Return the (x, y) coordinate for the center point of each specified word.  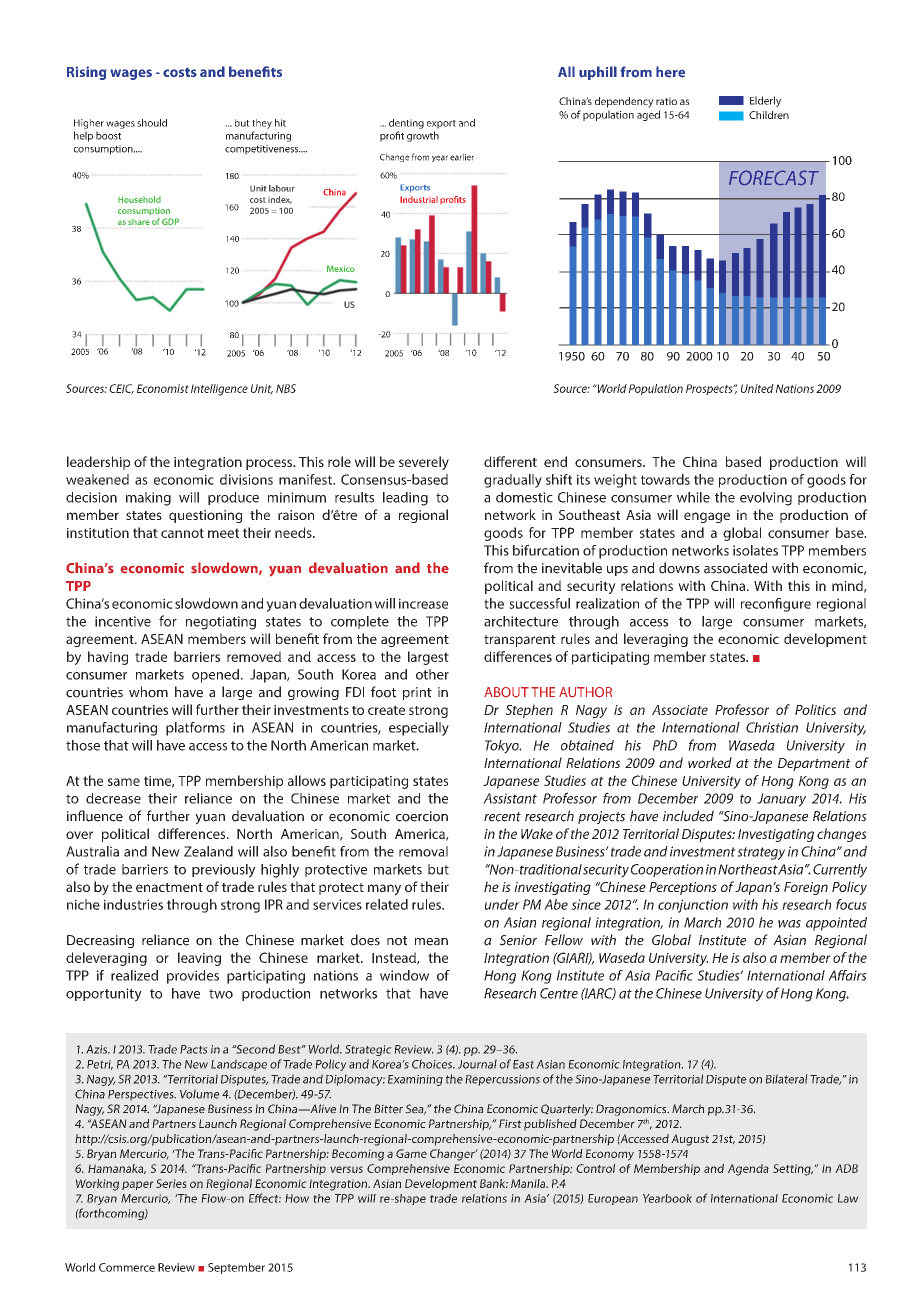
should (152, 123)
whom (148, 692)
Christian (772, 727)
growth (423, 136)
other (432, 674)
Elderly (765, 101)
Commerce (127, 1267)
